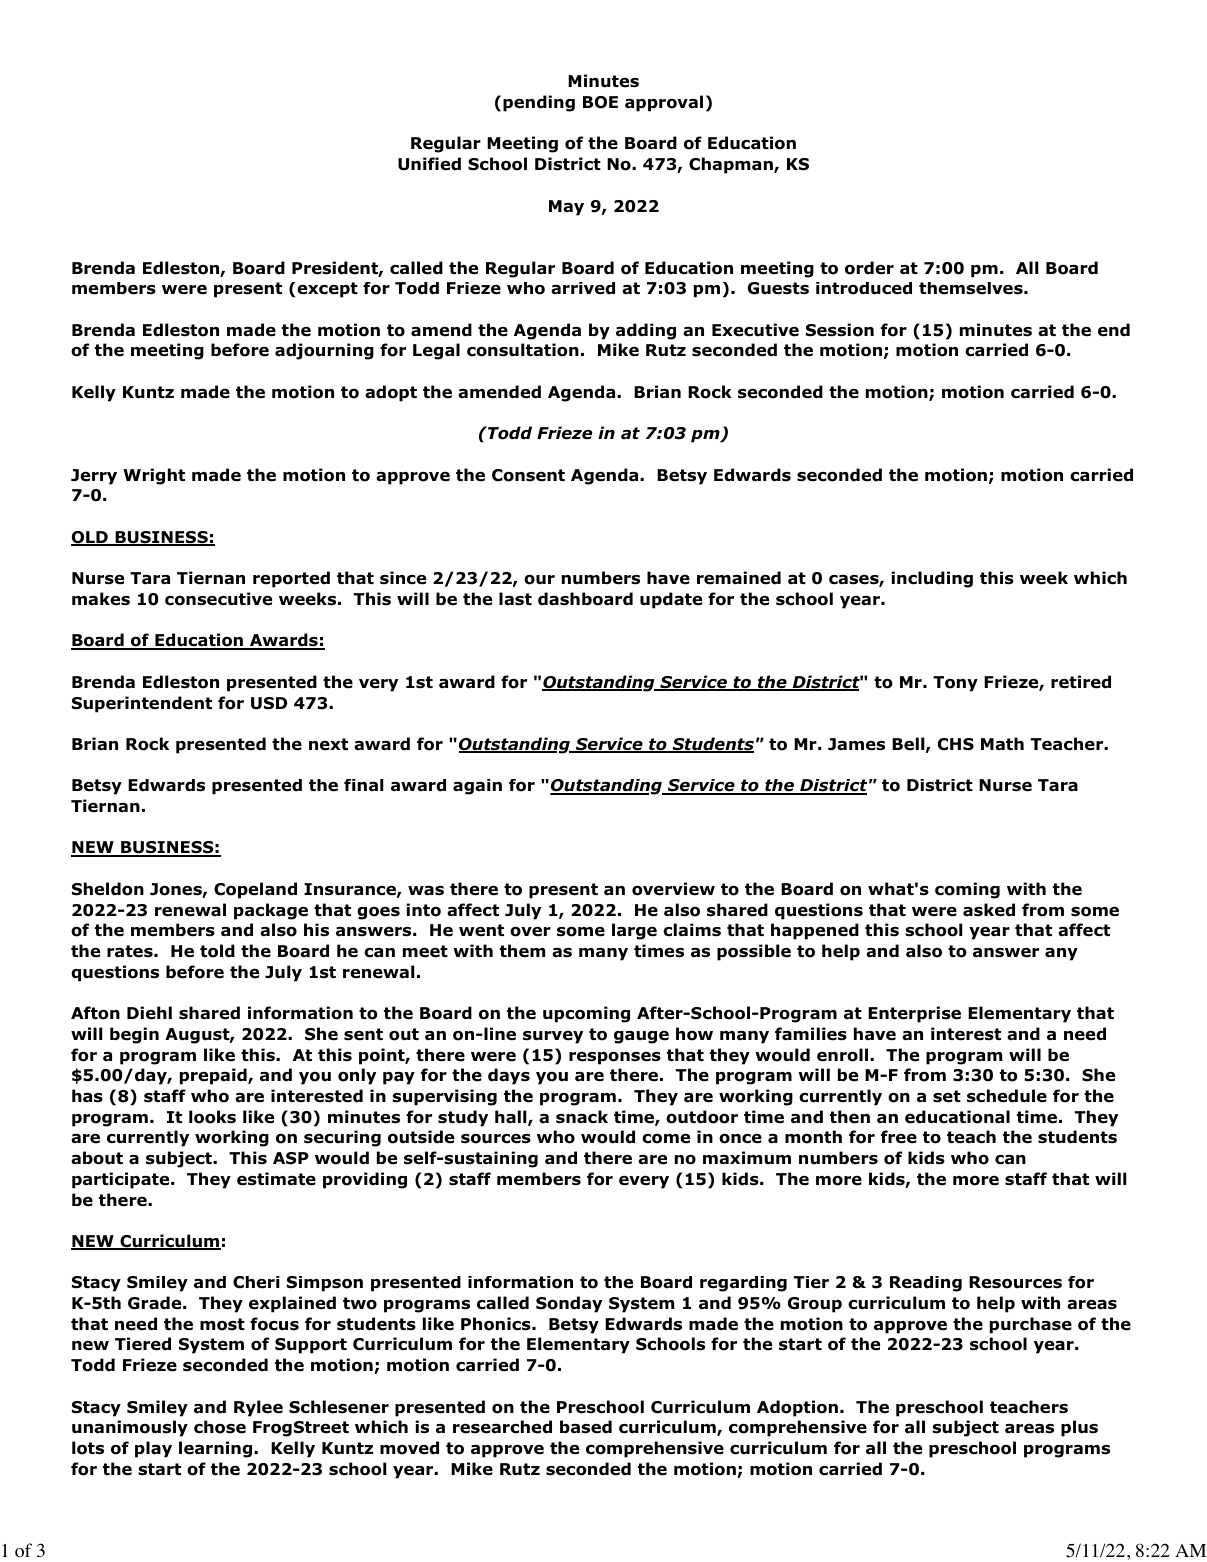  What do you see at coordinates (600, 102) in the screenshot?
I see `BOE` at bounding box center [600, 102].
